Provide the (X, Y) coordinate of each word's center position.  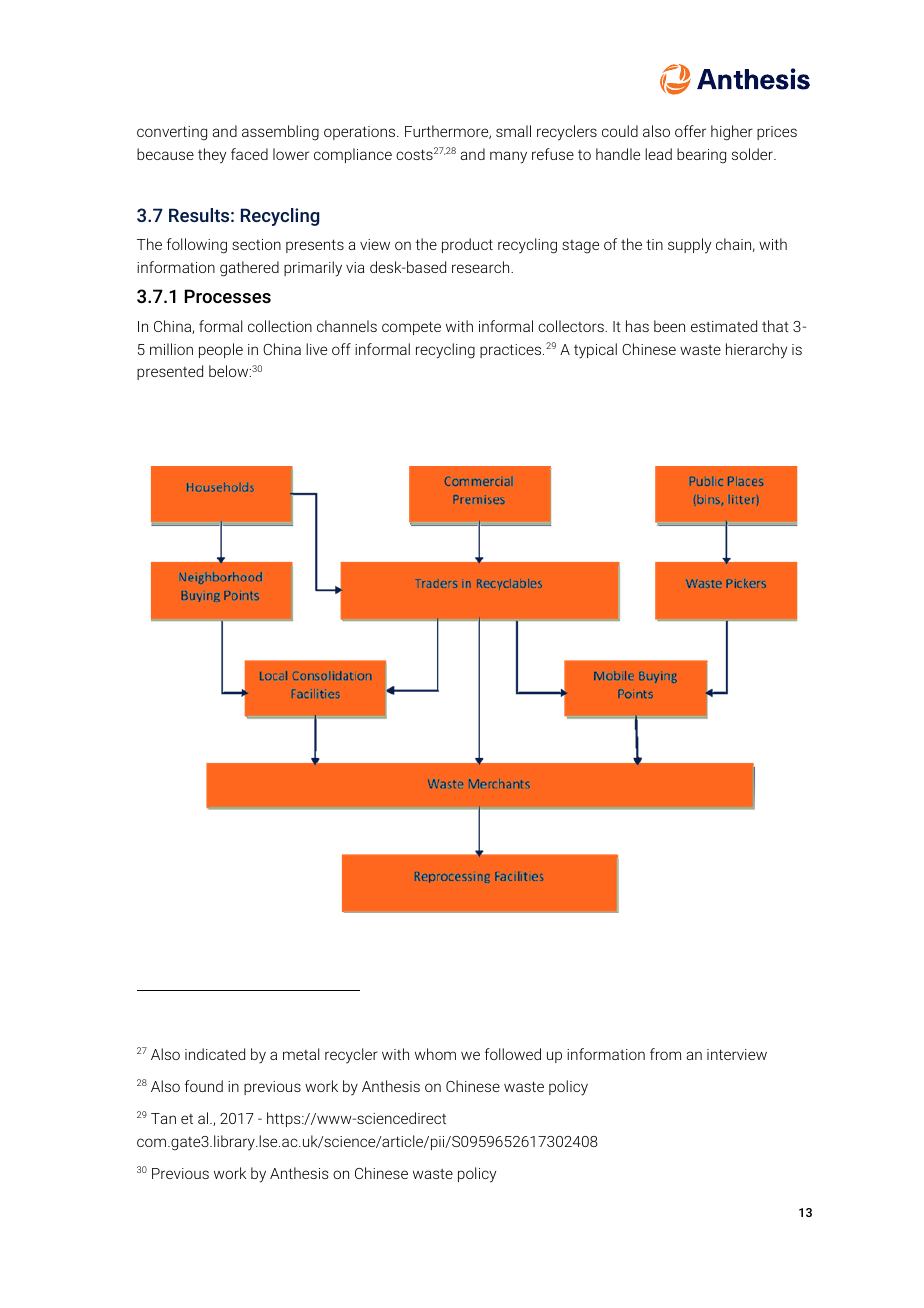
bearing (701, 156)
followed (513, 1054)
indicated (215, 1054)
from (665, 1054)
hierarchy (756, 351)
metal (301, 1054)
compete (411, 328)
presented (170, 372)
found (204, 1086)
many (508, 157)
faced (249, 154)
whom (435, 1054)
